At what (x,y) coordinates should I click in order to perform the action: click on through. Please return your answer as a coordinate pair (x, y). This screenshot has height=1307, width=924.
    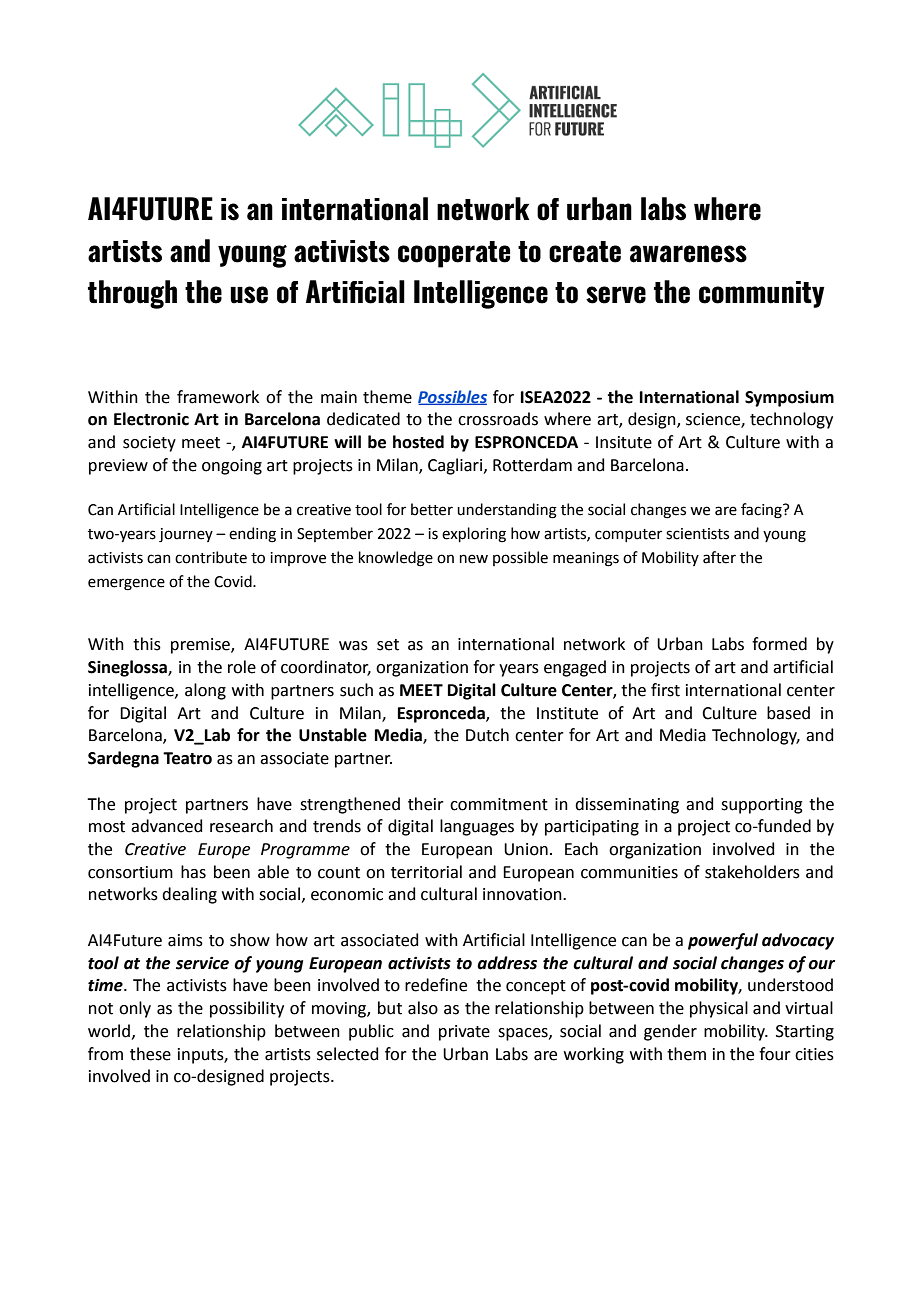
    Looking at the image, I should click on (132, 294).
